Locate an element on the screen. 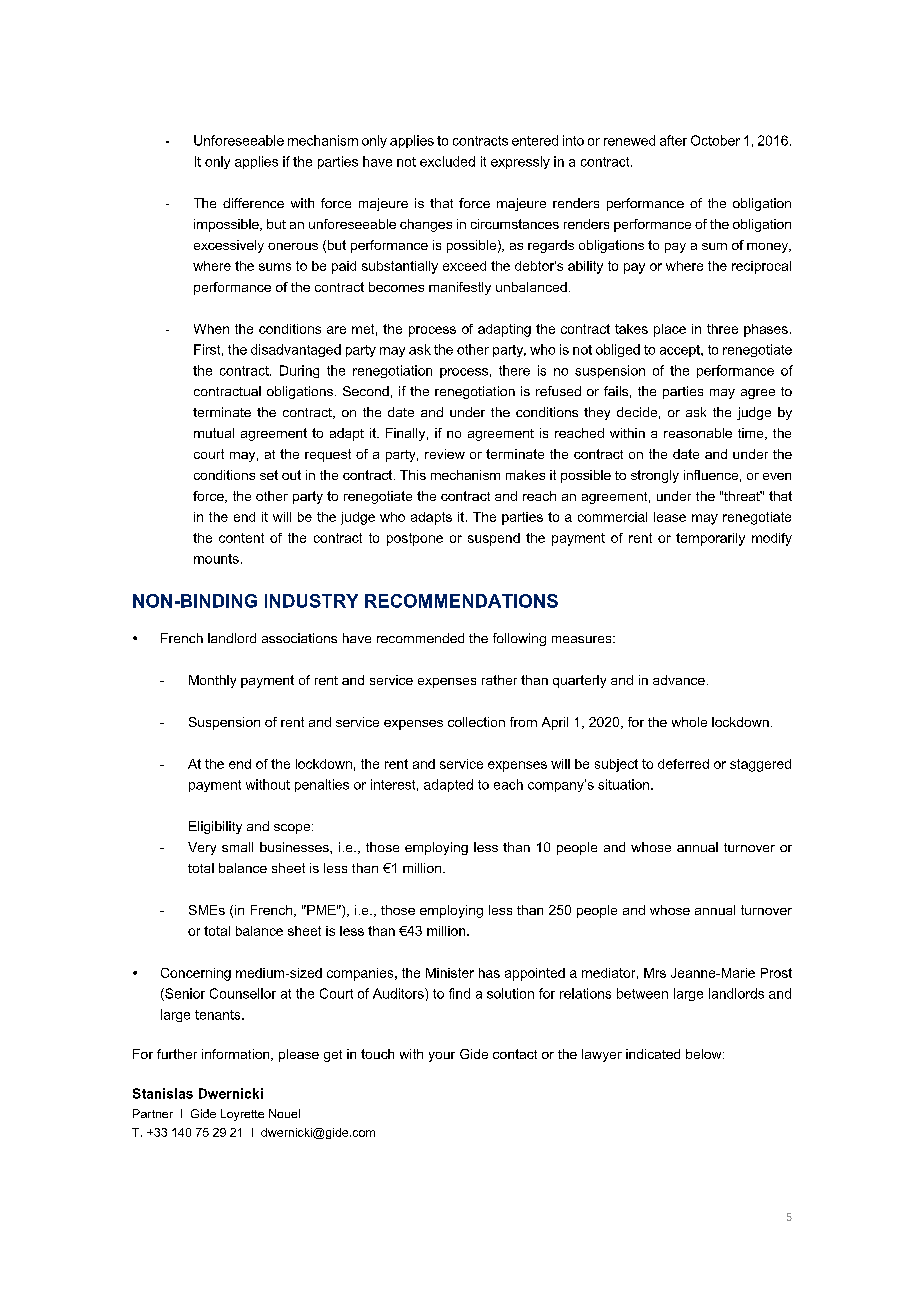 This screenshot has height=1308, width=924. information is located at coordinates (237, 1055).
